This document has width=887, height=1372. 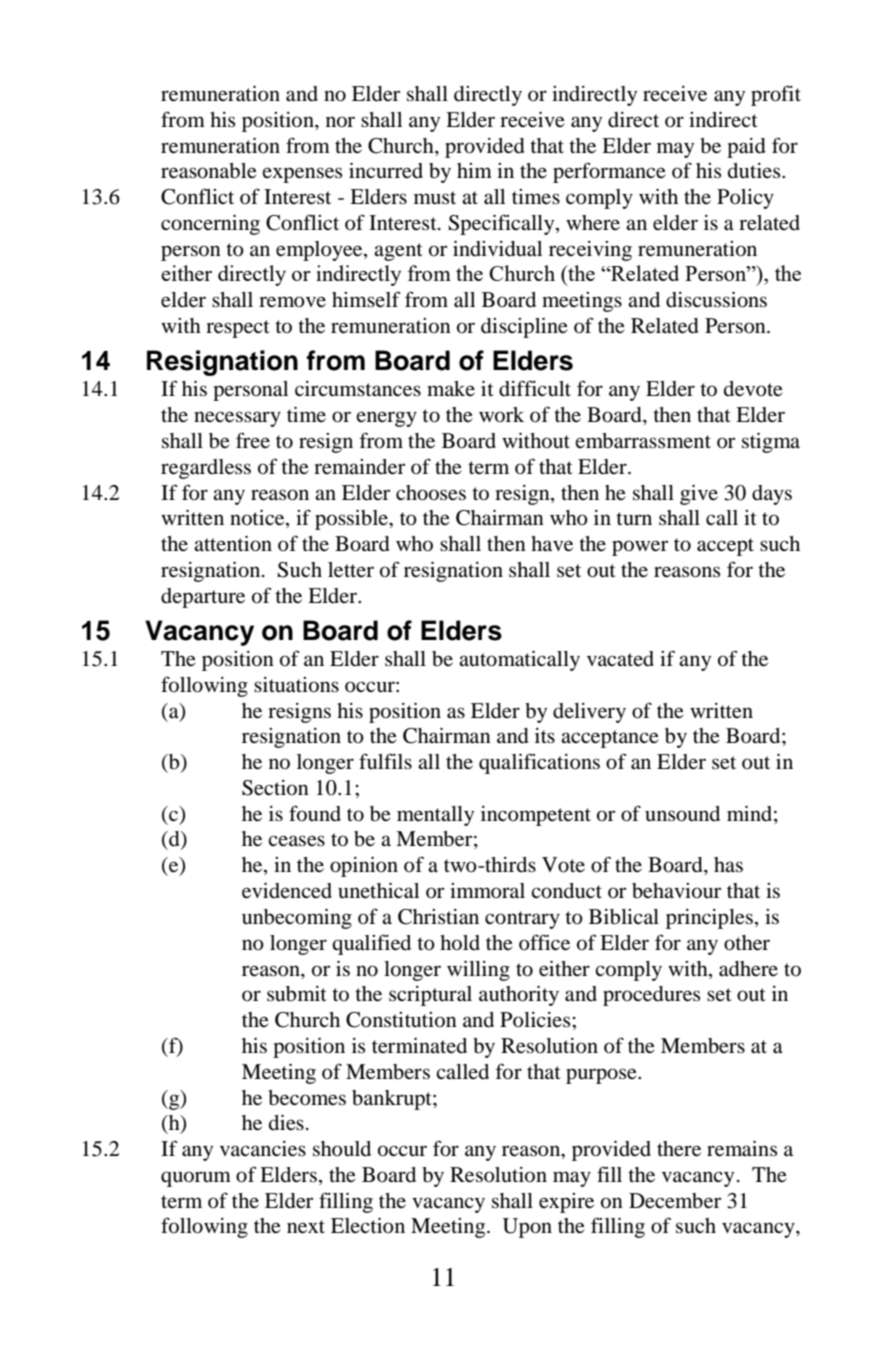 What do you see at coordinates (545, 735) in the document?
I see `its` at bounding box center [545, 735].
